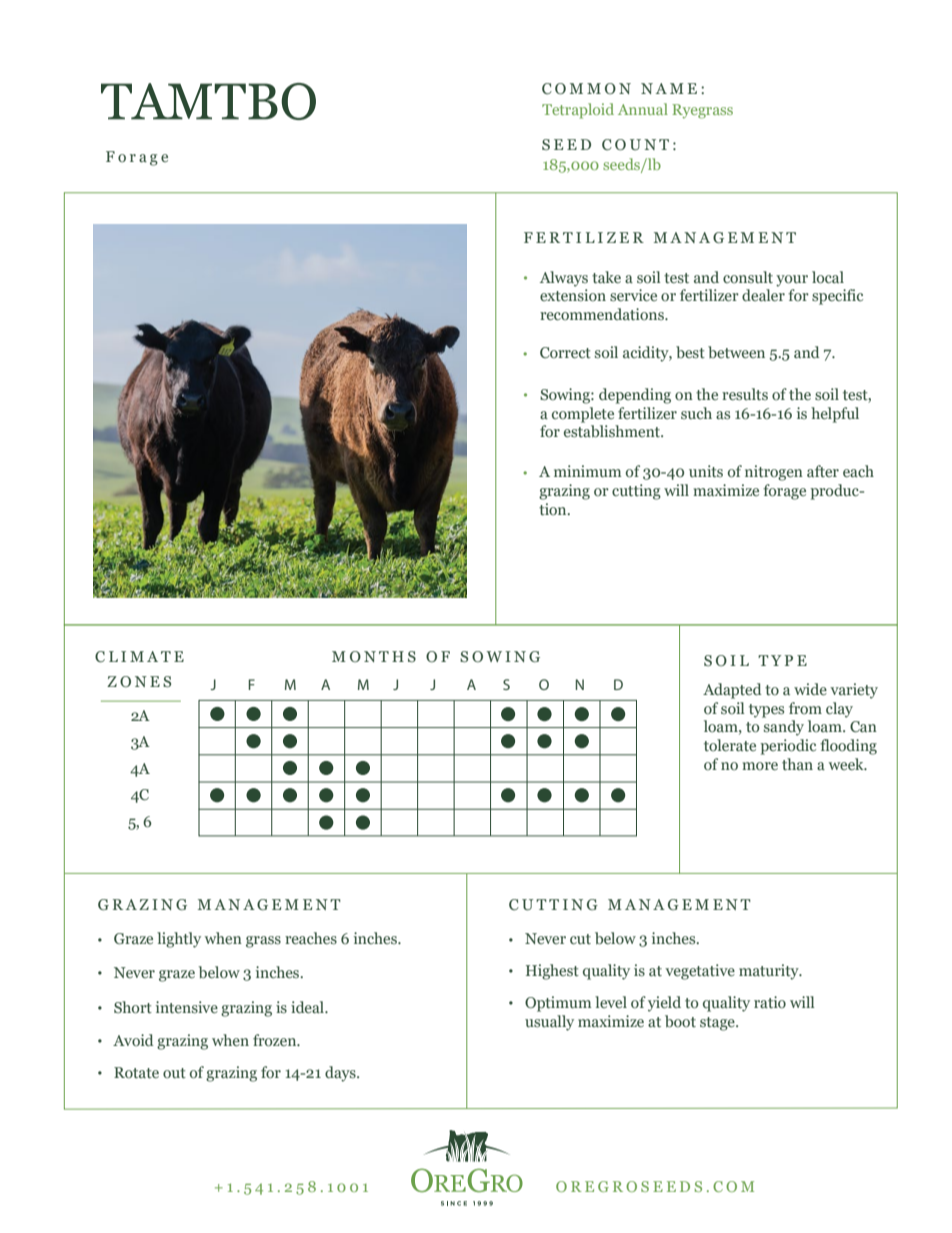 The width and height of the screenshot is (952, 1233). What do you see at coordinates (578, 111) in the screenshot?
I see `Tetraploid` at bounding box center [578, 111].
